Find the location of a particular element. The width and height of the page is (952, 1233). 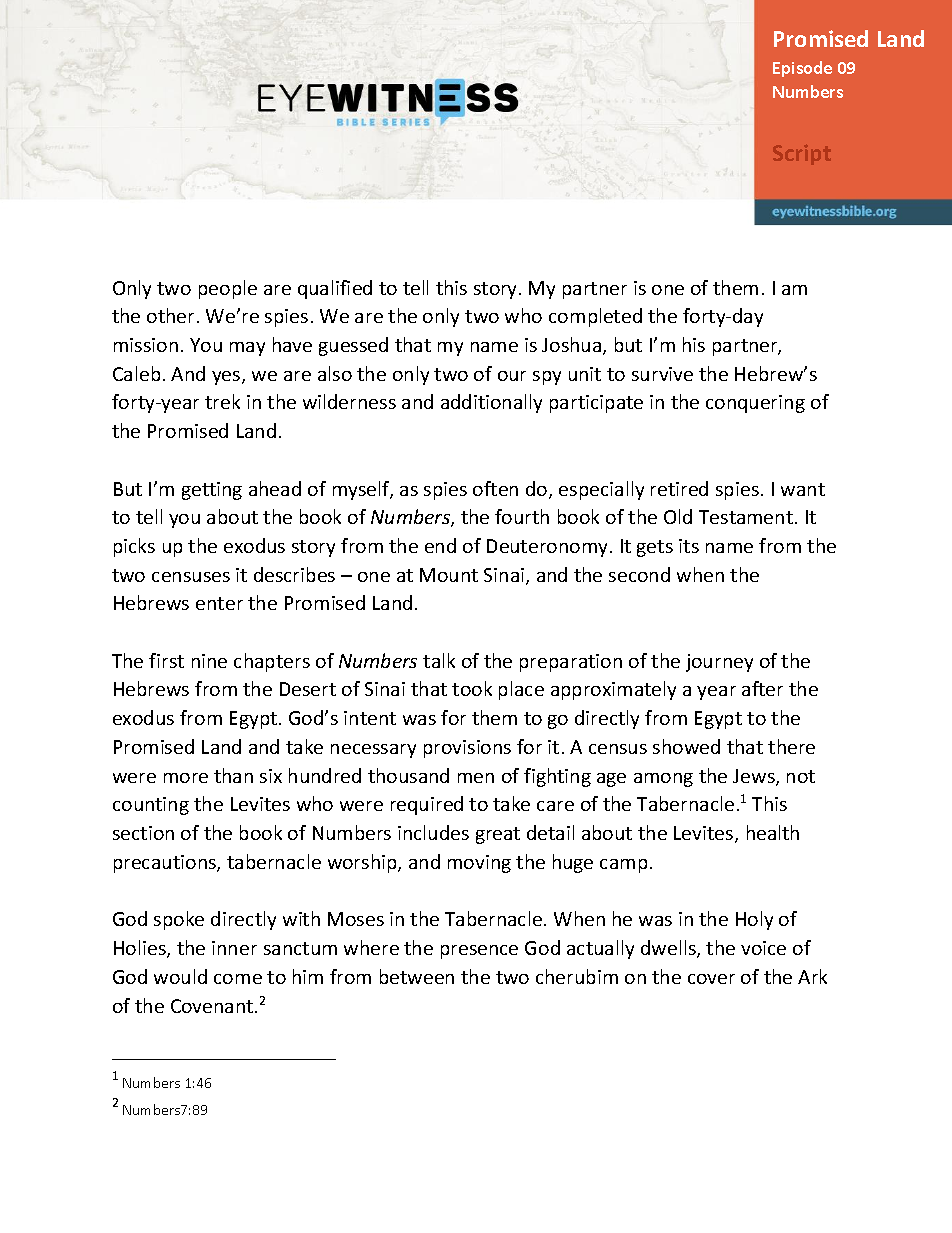

Testament is located at coordinates (746, 517).
